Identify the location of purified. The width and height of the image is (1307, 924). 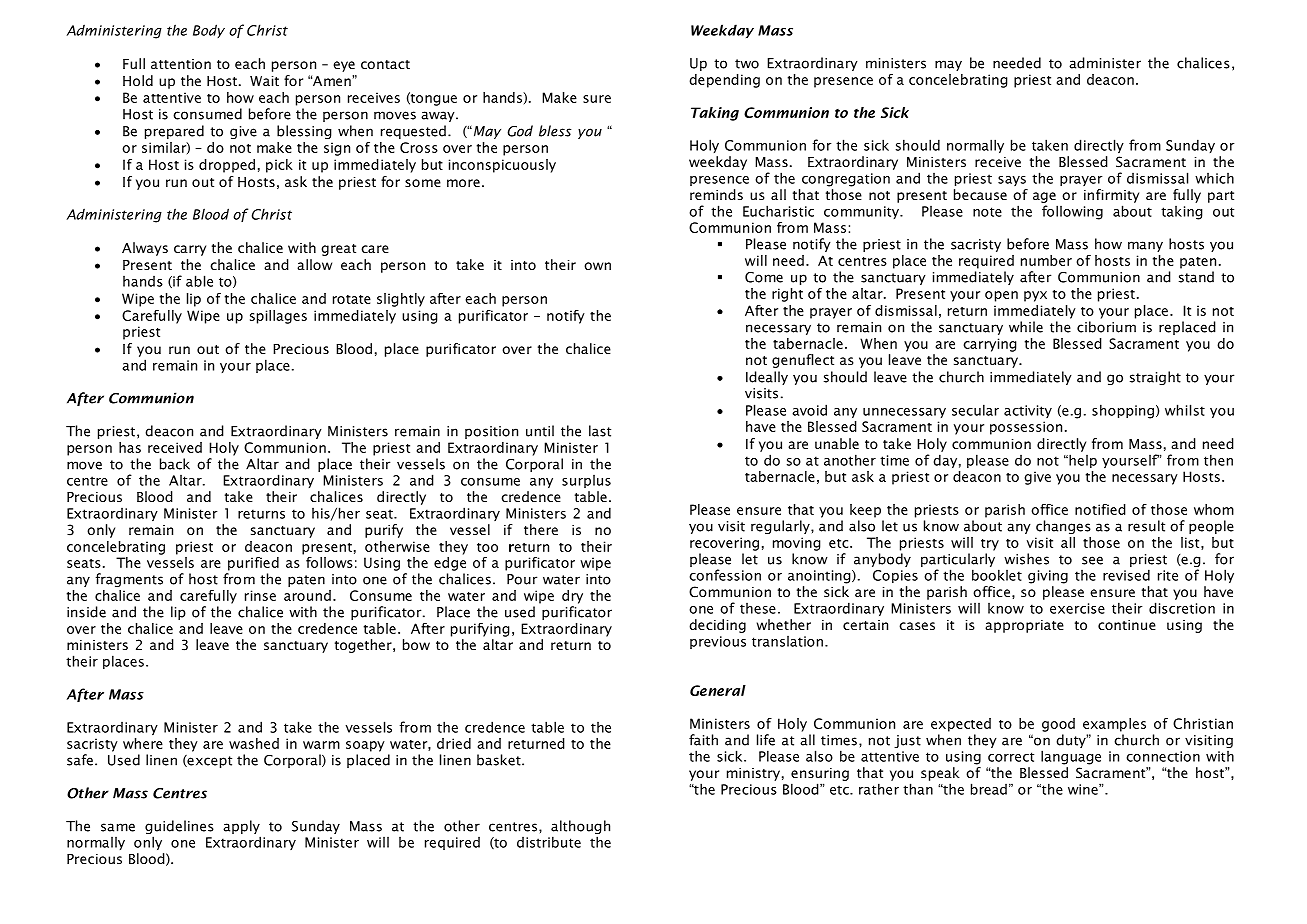
(253, 564).
